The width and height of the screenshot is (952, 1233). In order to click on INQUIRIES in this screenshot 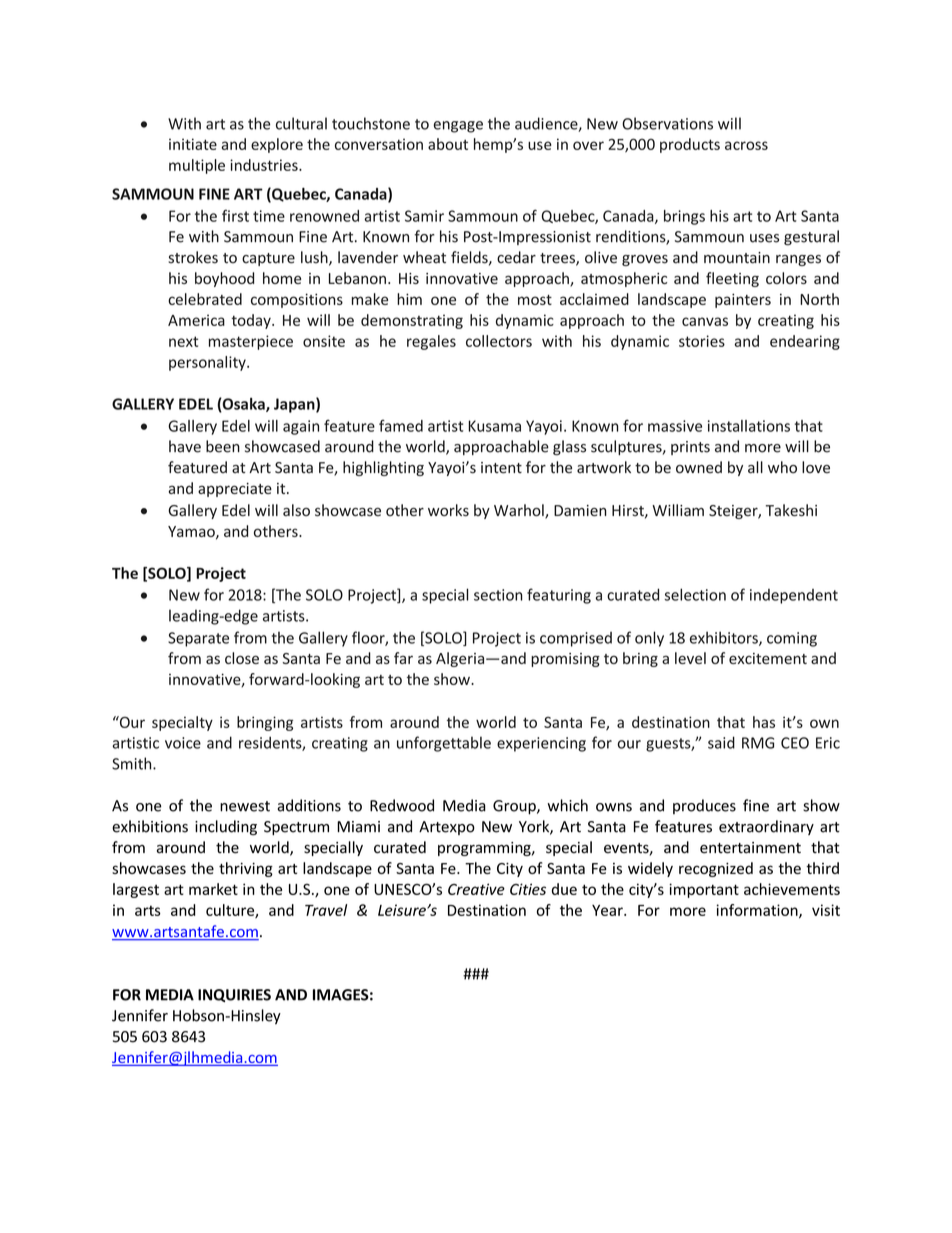, I will do `click(234, 995)`.
